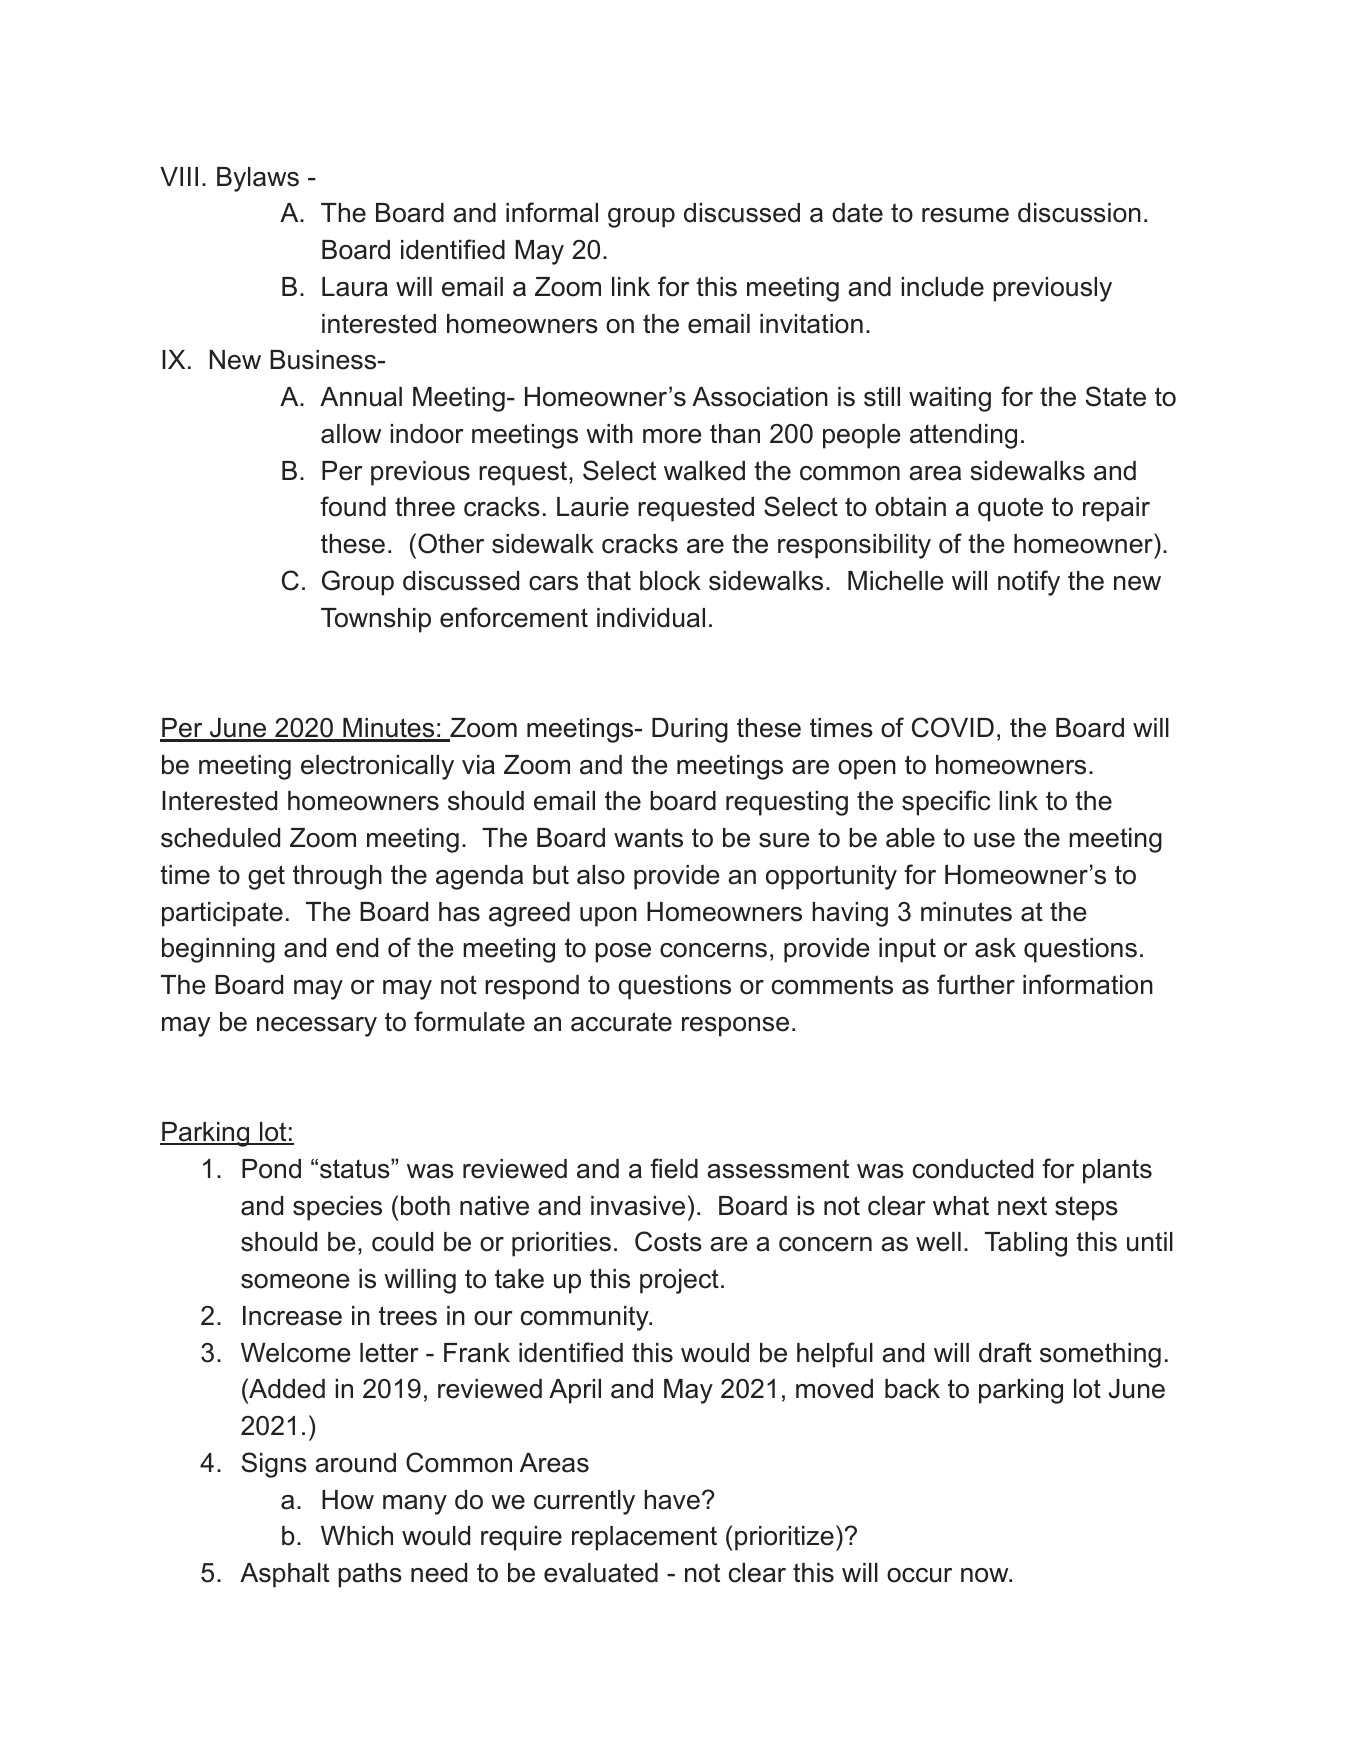  What do you see at coordinates (357, 1536) in the screenshot?
I see `Which` at bounding box center [357, 1536].
